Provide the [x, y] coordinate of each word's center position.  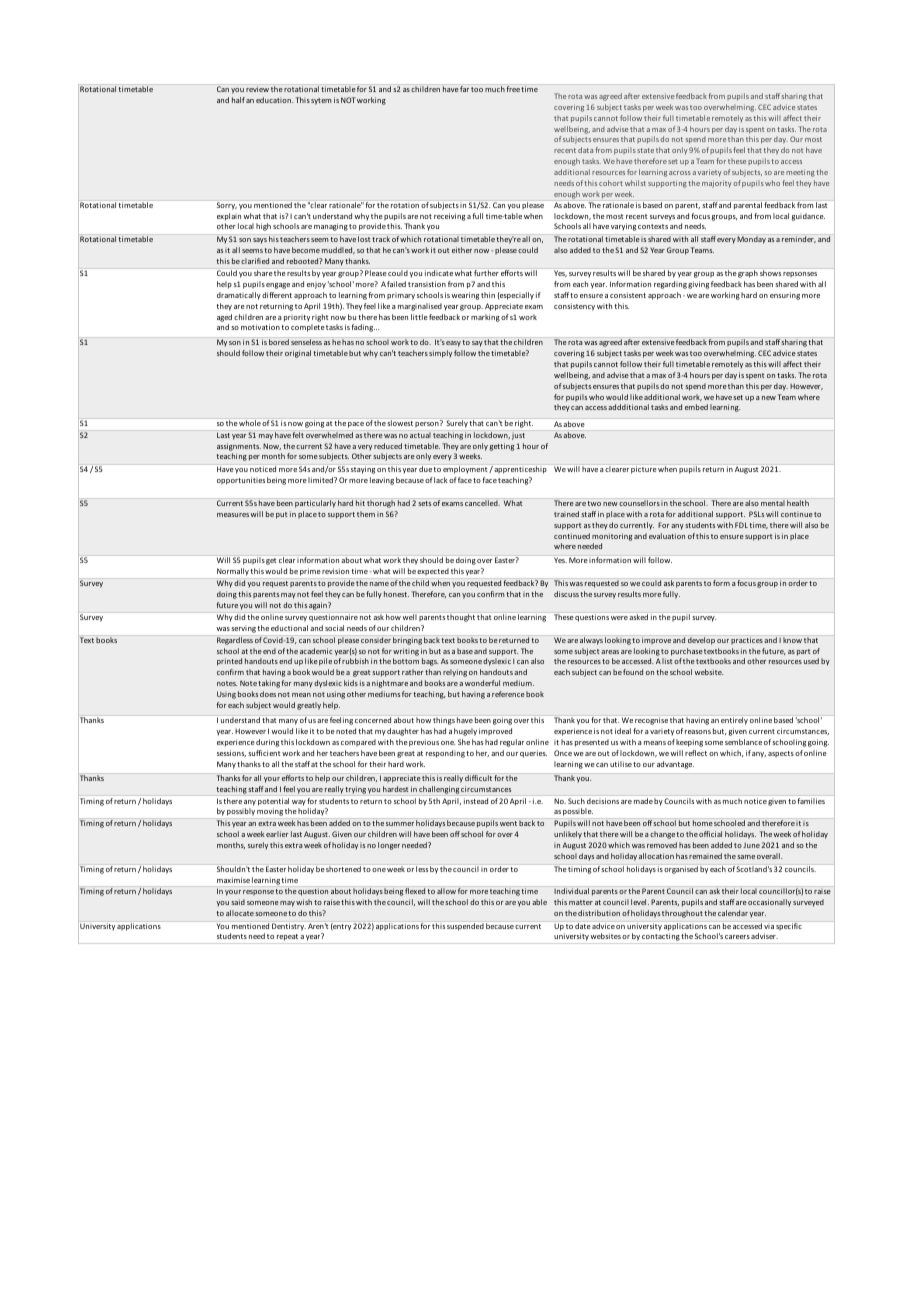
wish [304, 902]
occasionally [769, 902]
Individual [571, 891]
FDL [741, 525]
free [513, 89]
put [281, 515]
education [274, 100]
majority [717, 184]
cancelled [482, 503]
